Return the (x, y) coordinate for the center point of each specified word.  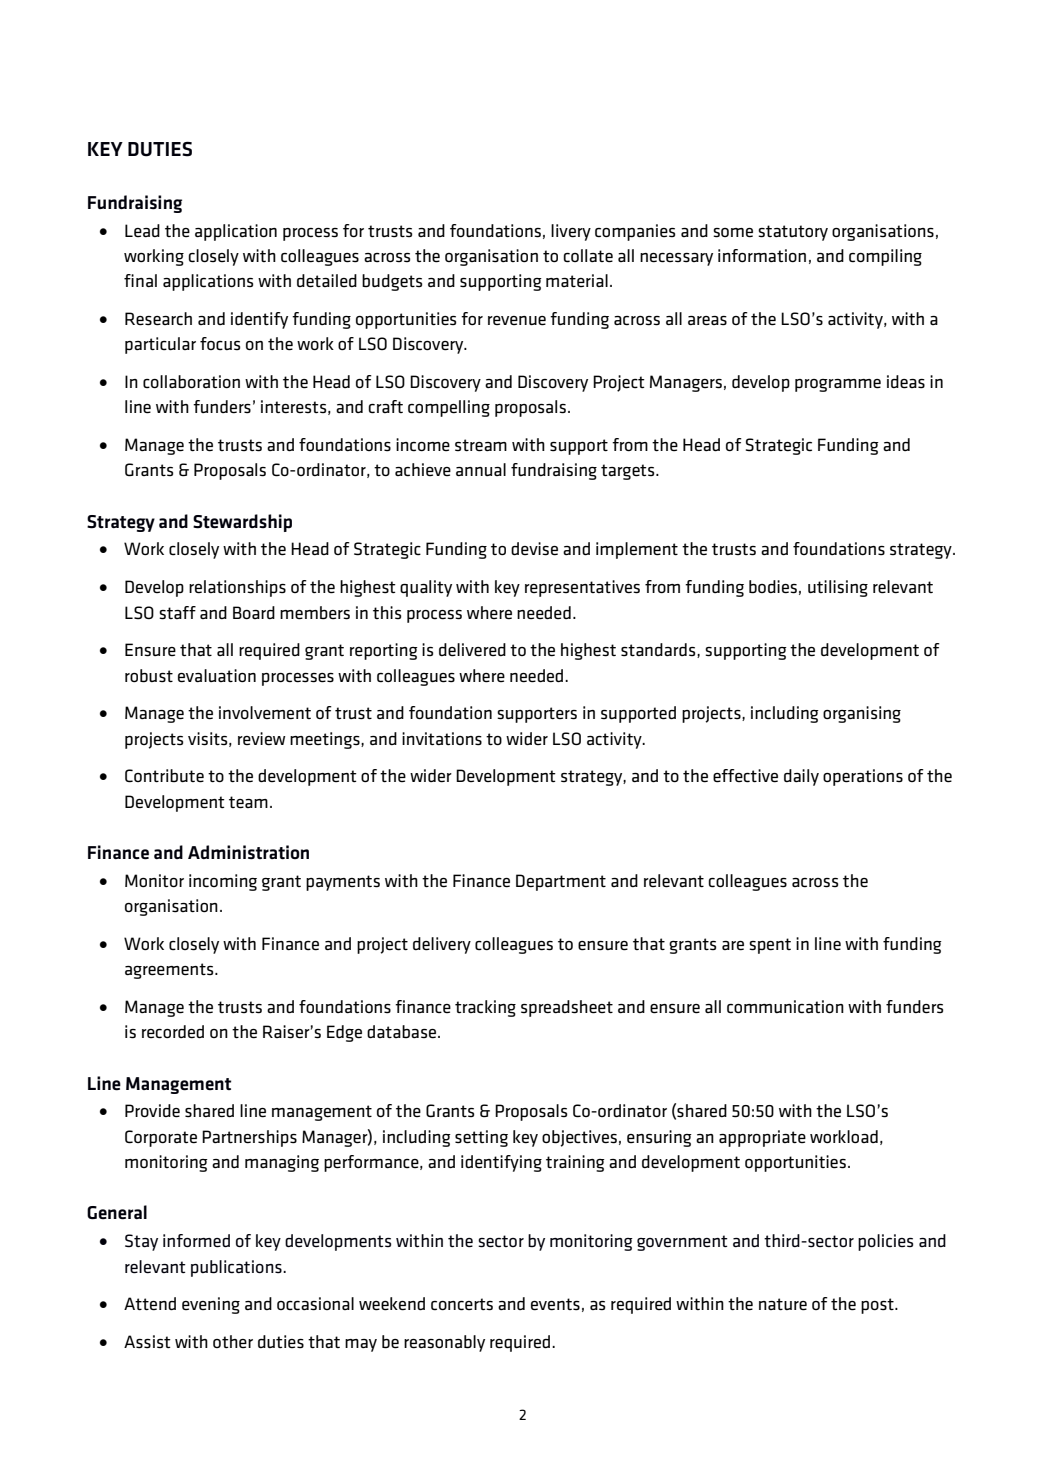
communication (785, 1007)
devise (534, 549)
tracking (485, 1008)
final (140, 280)
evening (211, 1305)
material (577, 280)
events (555, 1304)
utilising (838, 588)
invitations (442, 739)
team (248, 802)
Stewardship (242, 523)
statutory (793, 233)
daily (801, 777)
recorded (173, 1032)
